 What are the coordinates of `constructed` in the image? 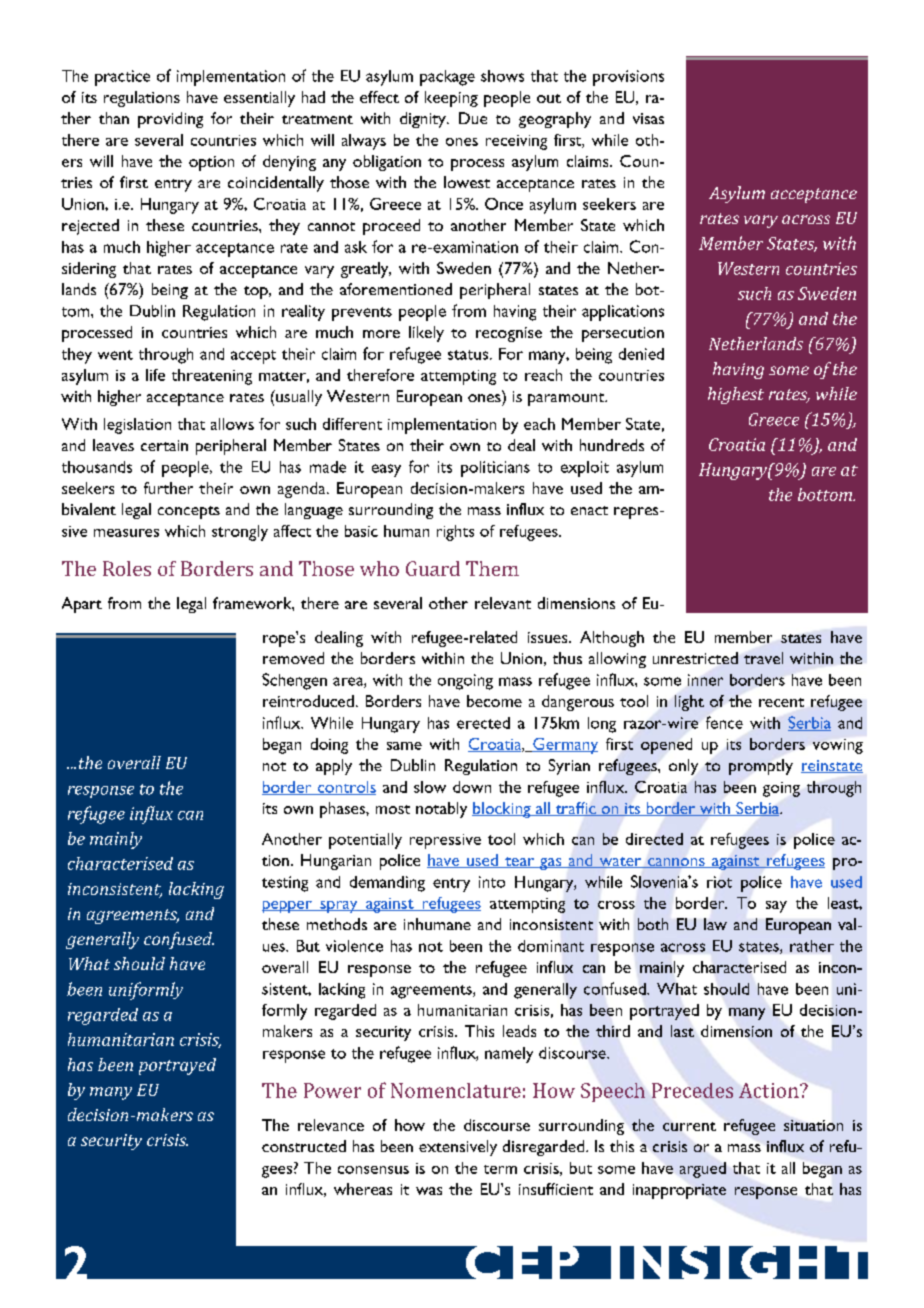 It's located at (304, 1146).
